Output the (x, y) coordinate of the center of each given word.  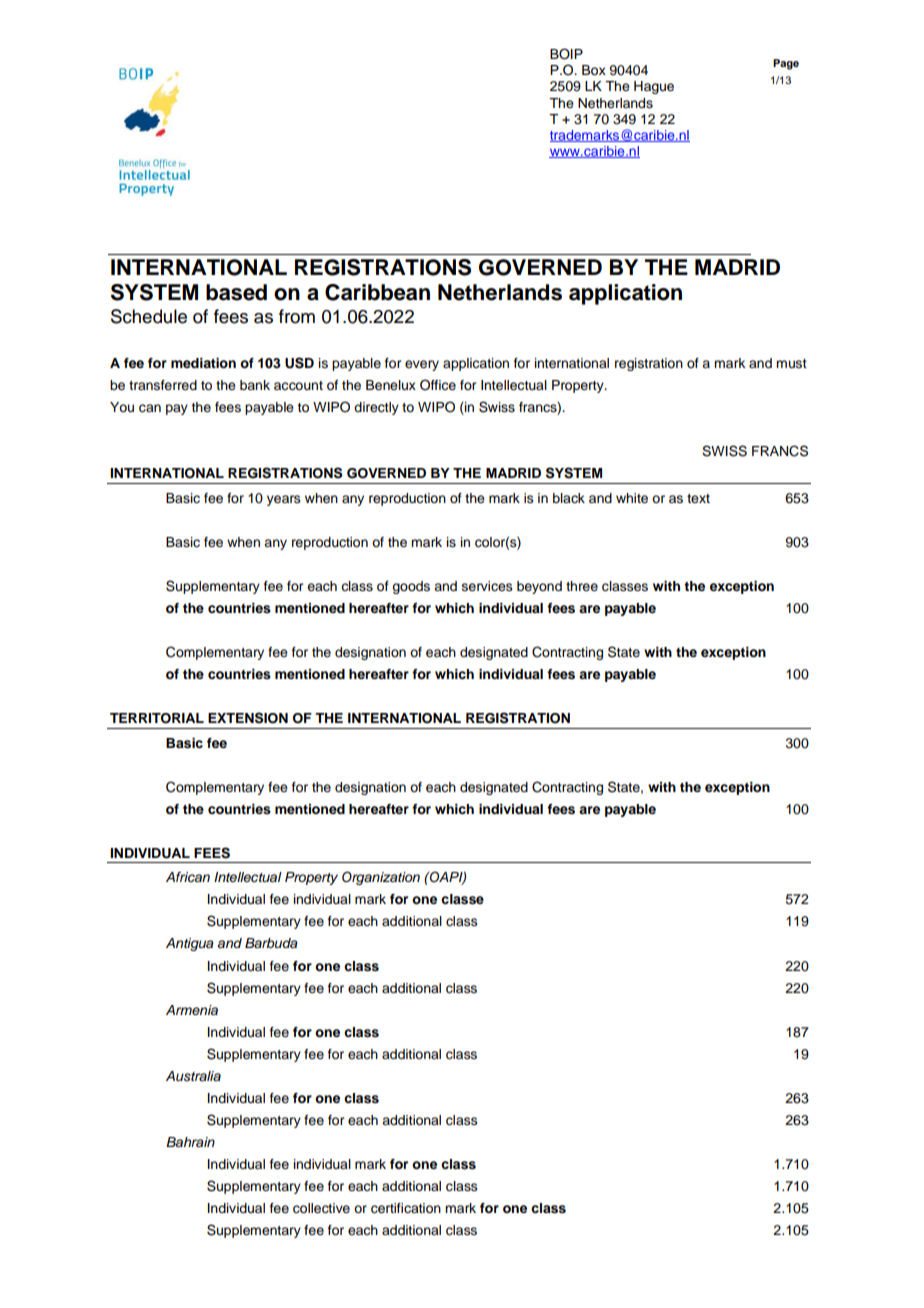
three (582, 586)
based (236, 292)
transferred (163, 385)
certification (406, 1208)
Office (438, 385)
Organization (381, 878)
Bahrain (190, 1142)
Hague (654, 87)
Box (594, 70)
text (698, 498)
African (188, 877)
